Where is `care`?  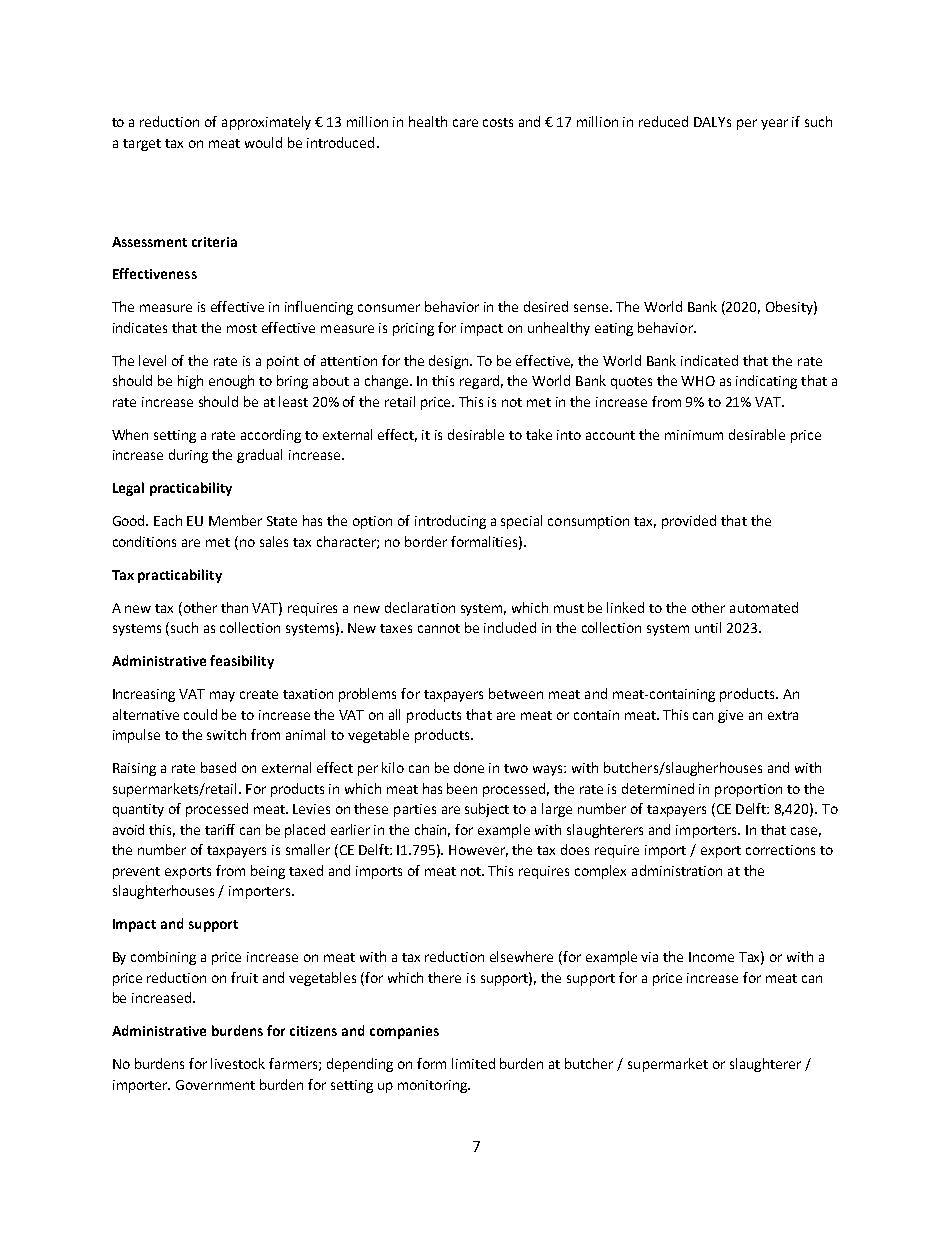 care is located at coordinates (465, 123).
